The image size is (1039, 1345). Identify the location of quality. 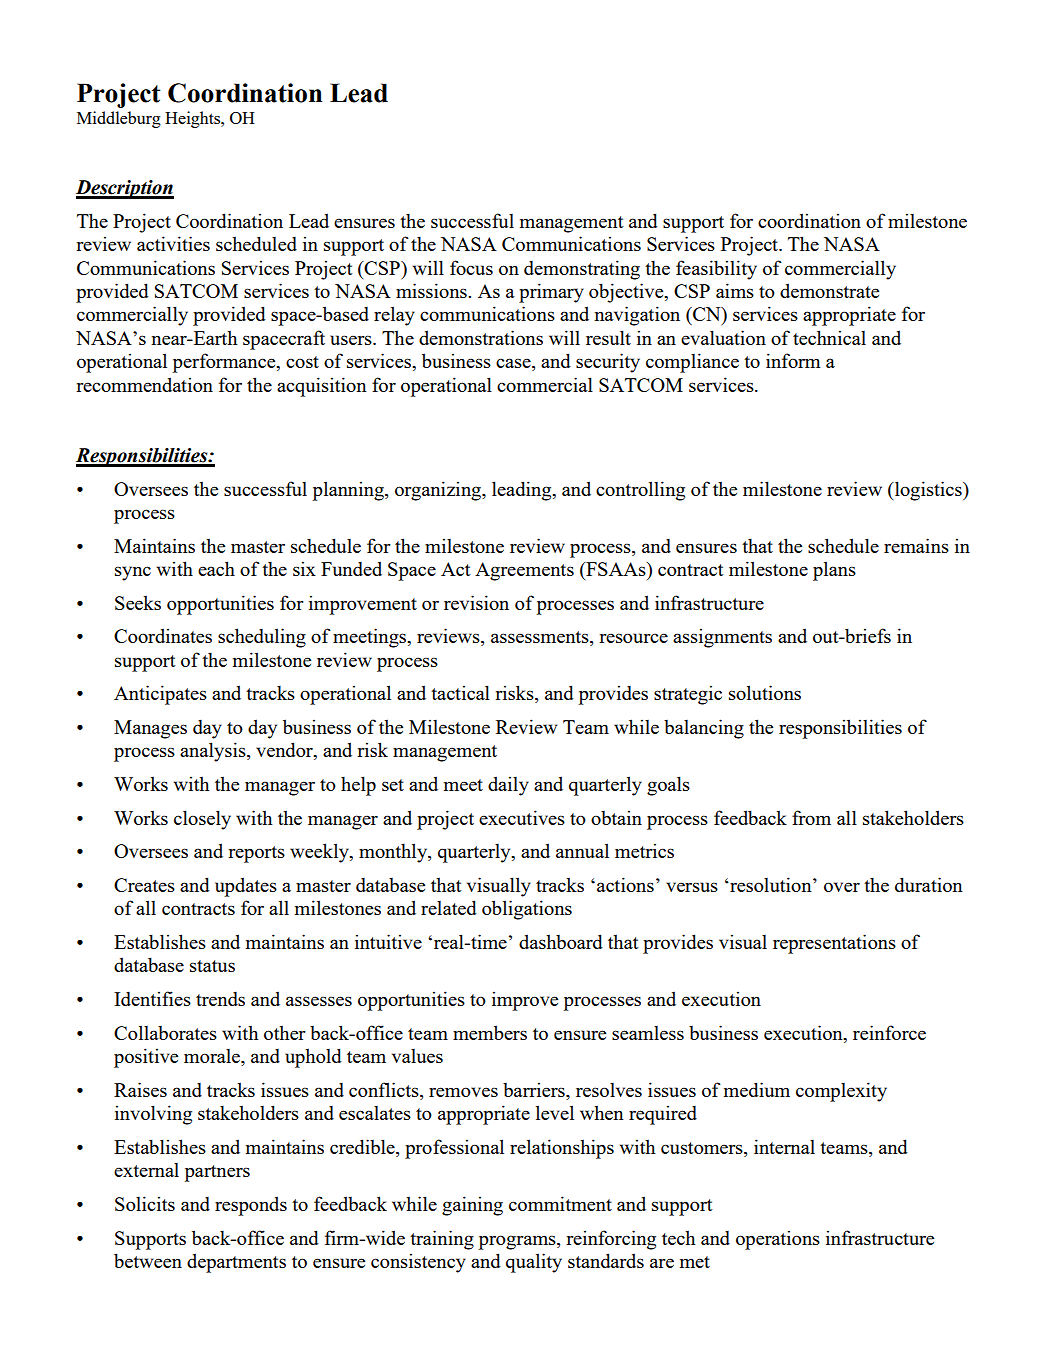
(534, 1263).
